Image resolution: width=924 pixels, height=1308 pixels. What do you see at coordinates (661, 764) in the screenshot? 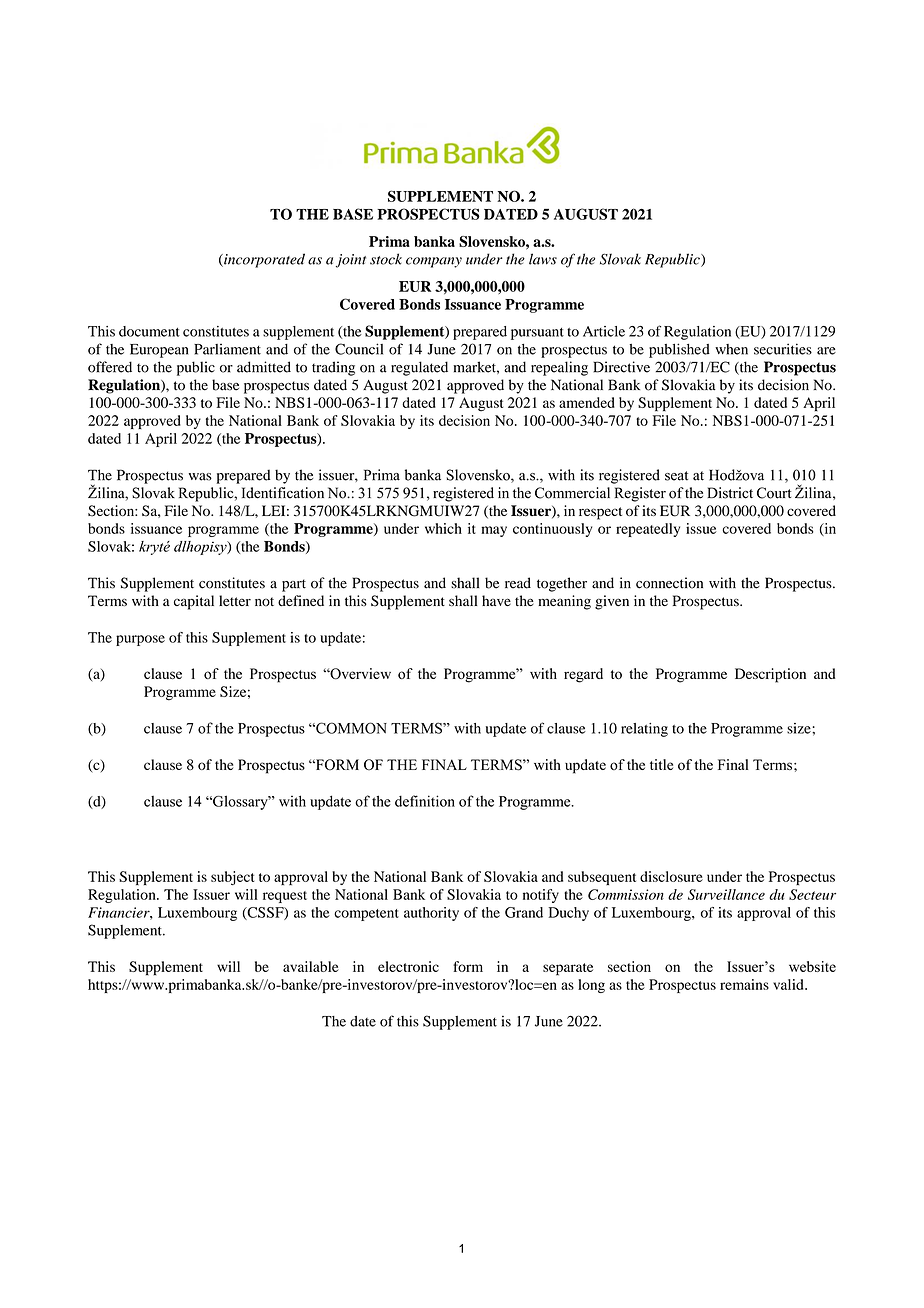
I see `title` at bounding box center [661, 764].
